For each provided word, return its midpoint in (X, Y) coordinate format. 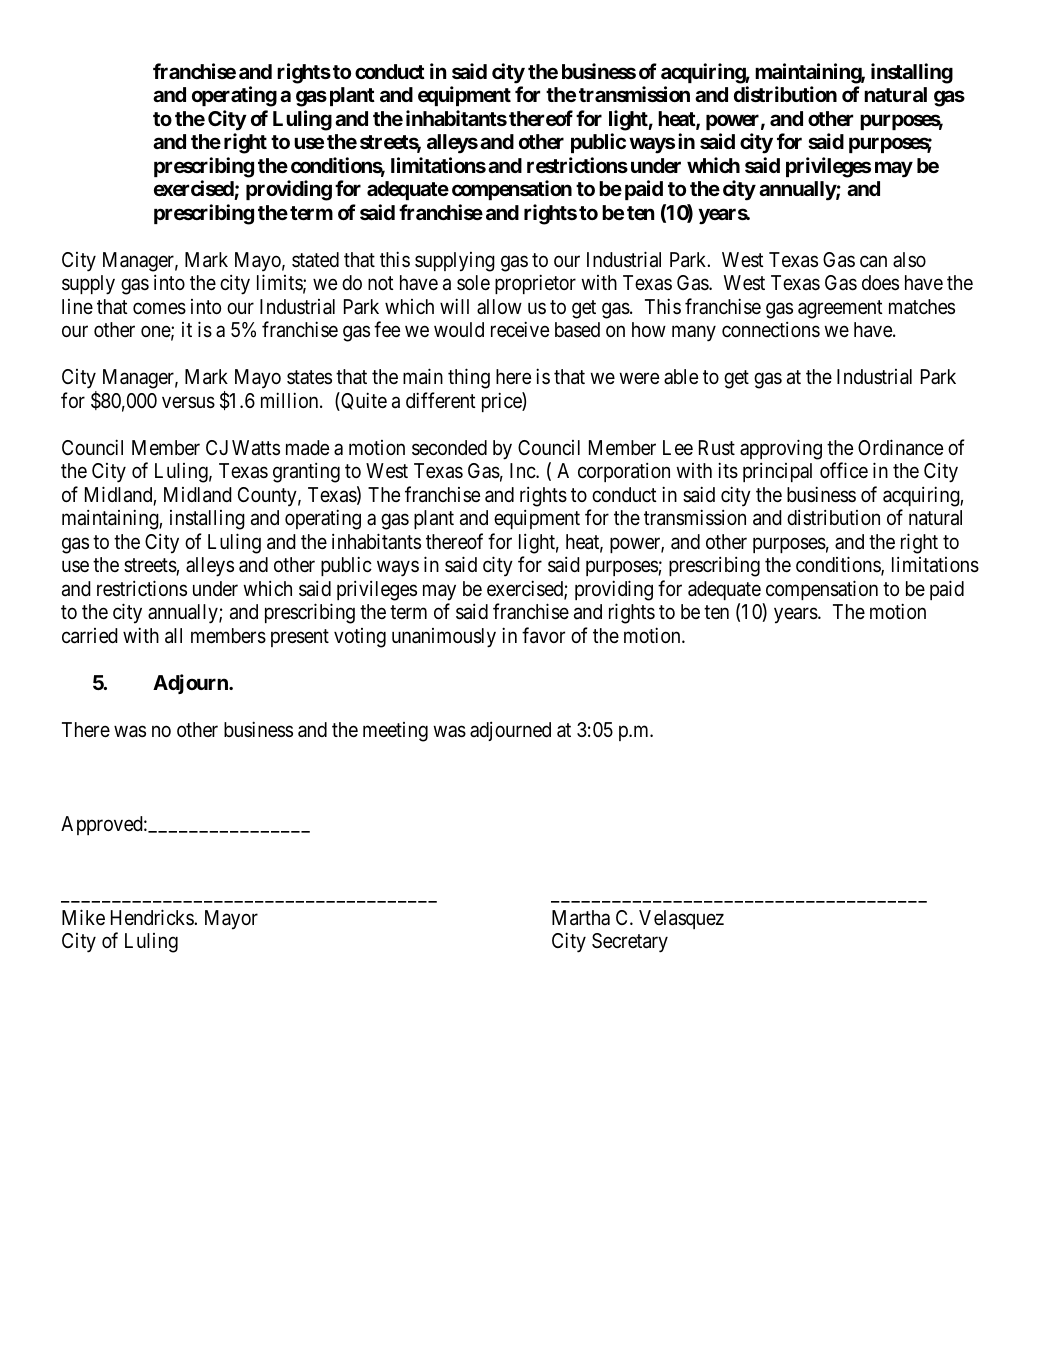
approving (781, 449)
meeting (395, 732)
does (880, 282)
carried (90, 636)
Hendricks (153, 917)
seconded (449, 447)
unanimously (444, 638)
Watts (256, 448)
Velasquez (681, 919)
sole (473, 282)
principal (777, 472)
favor (543, 635)
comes (159, 308)
